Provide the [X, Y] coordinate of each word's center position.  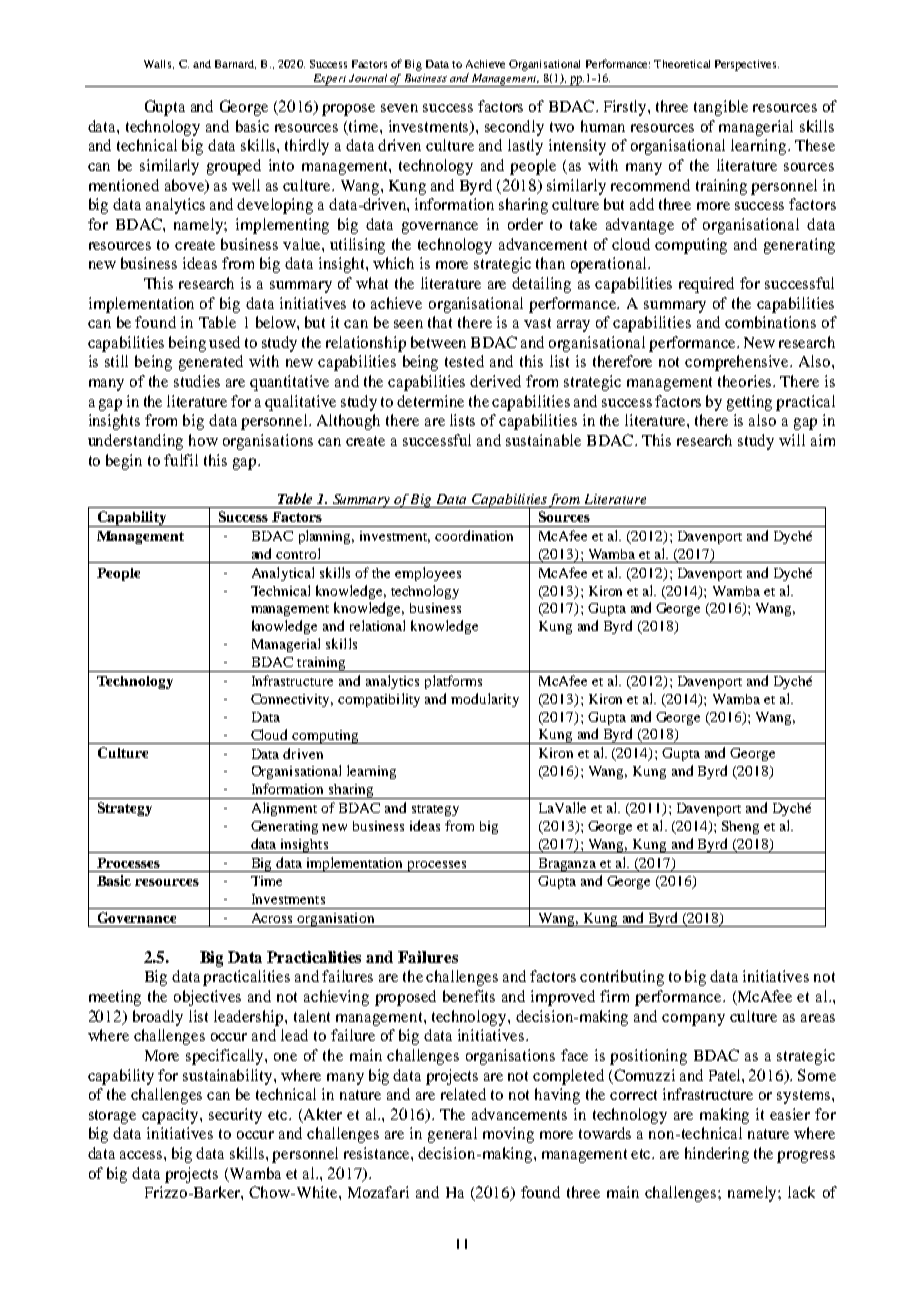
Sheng [740, 827]
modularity [485, 700]
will [792, 440]
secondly [514, 128]
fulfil [181, 460]
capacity [171, 1116]
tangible [721, 108]
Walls [159, 64]
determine [430, 401]
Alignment [284, 809]
